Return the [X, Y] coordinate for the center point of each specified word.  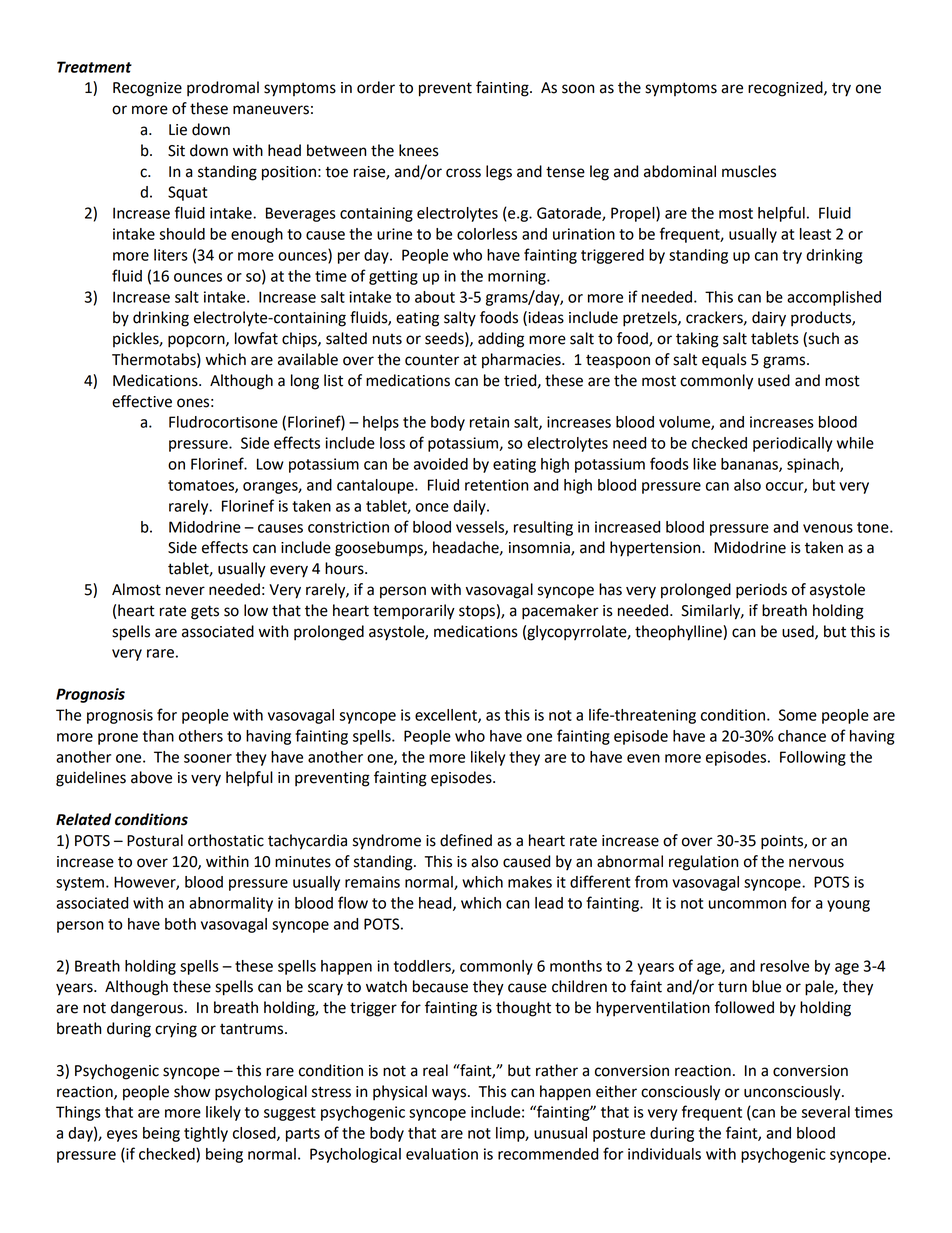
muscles [749, 171]
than [158, 736]
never [185, 591]
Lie [178, 130]
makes [530, 882]
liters [171, 255]
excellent [447, 716]
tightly [206, 1134]
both [180, 924]
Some [798, 715]
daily [470, 507]
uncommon [747, 904]
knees [419, 150]
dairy [769, 319]
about [435, 297]
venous [828, 528]
